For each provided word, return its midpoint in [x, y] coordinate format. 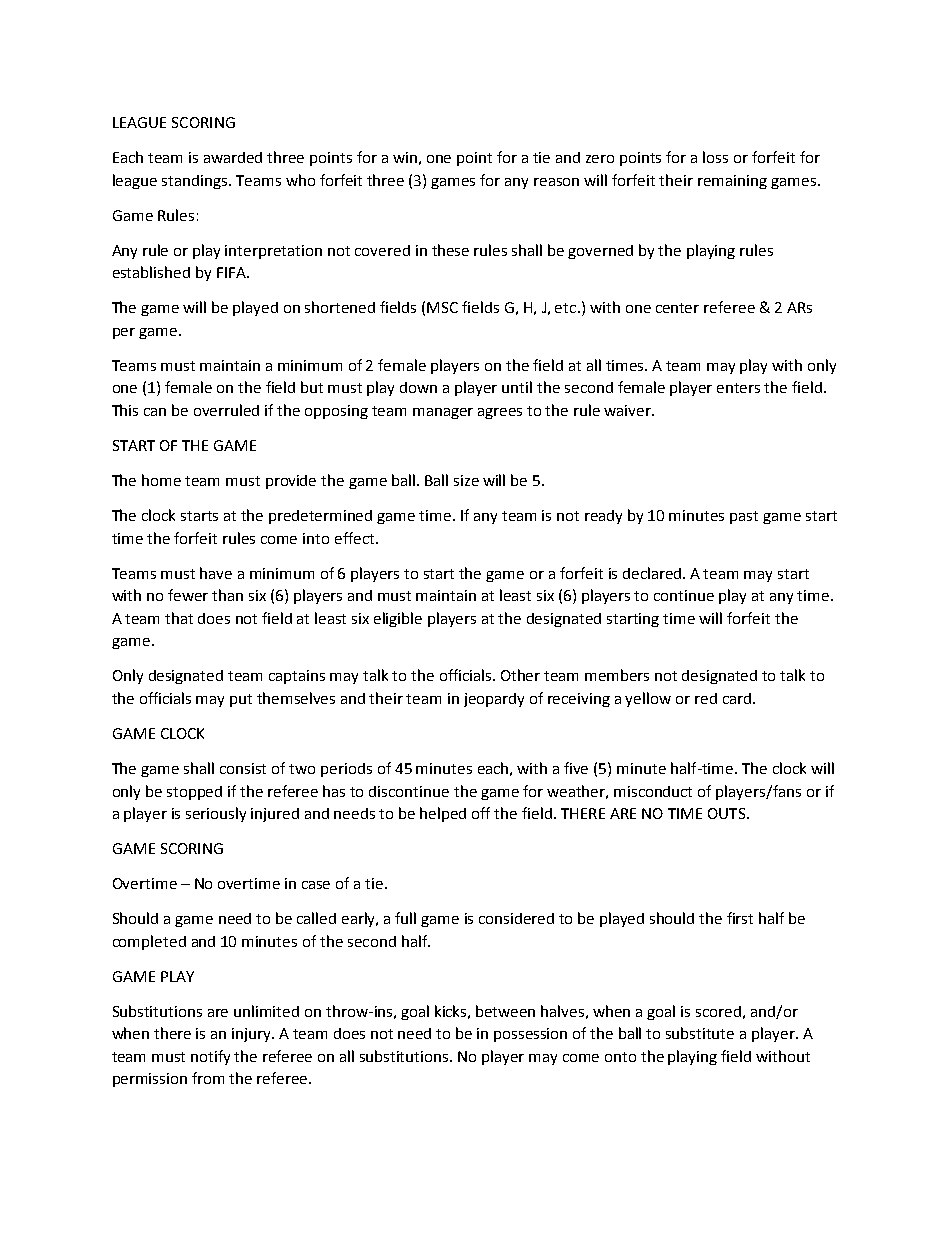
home [161, 480]
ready [603, 517]
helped [443, 814]
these [450, 250]
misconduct [653, 791]
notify [210, 1057]
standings [196, 182]
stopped [194, 793]
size [466, 480]
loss [715, 157]
